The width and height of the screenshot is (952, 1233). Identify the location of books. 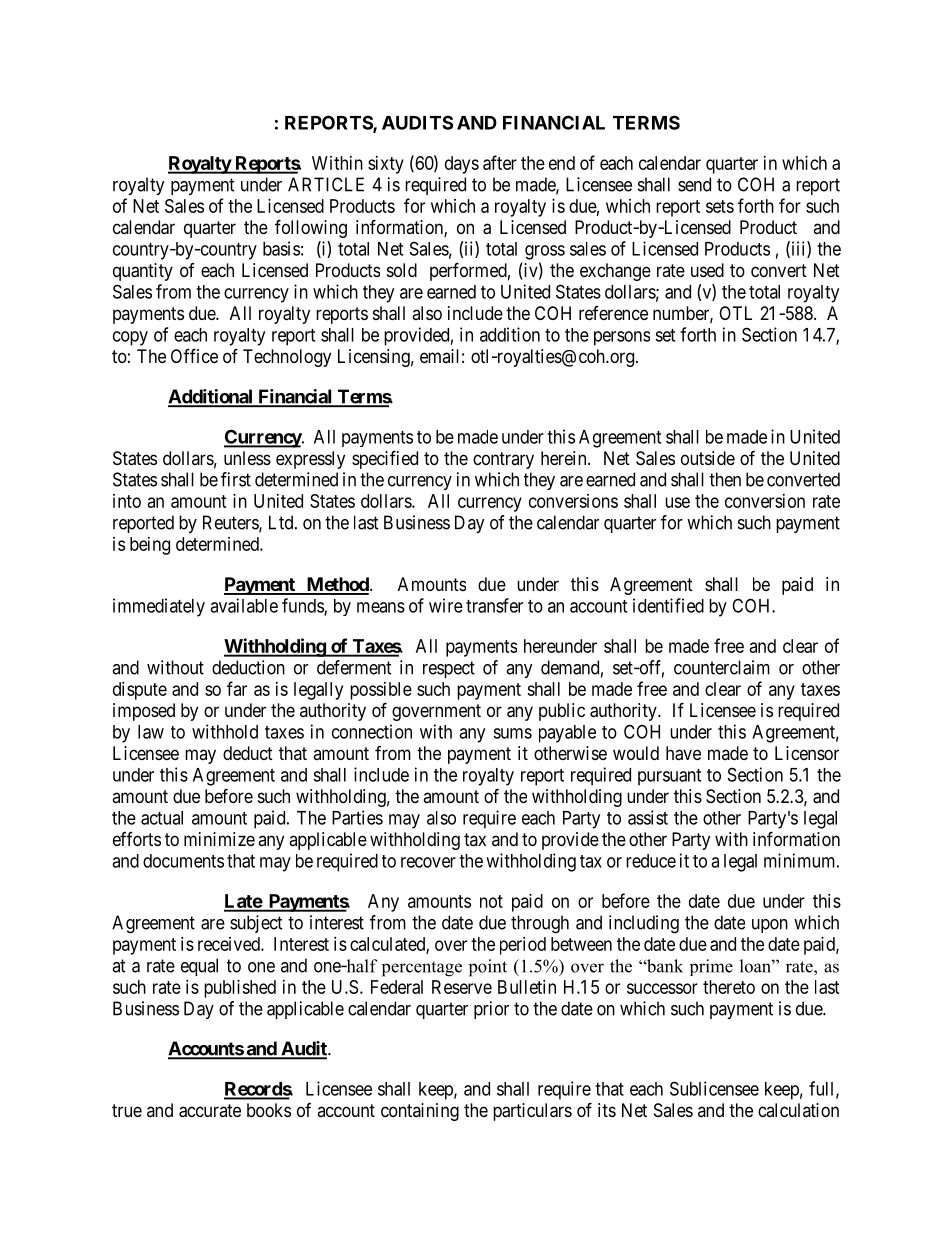
(269, 1110).
